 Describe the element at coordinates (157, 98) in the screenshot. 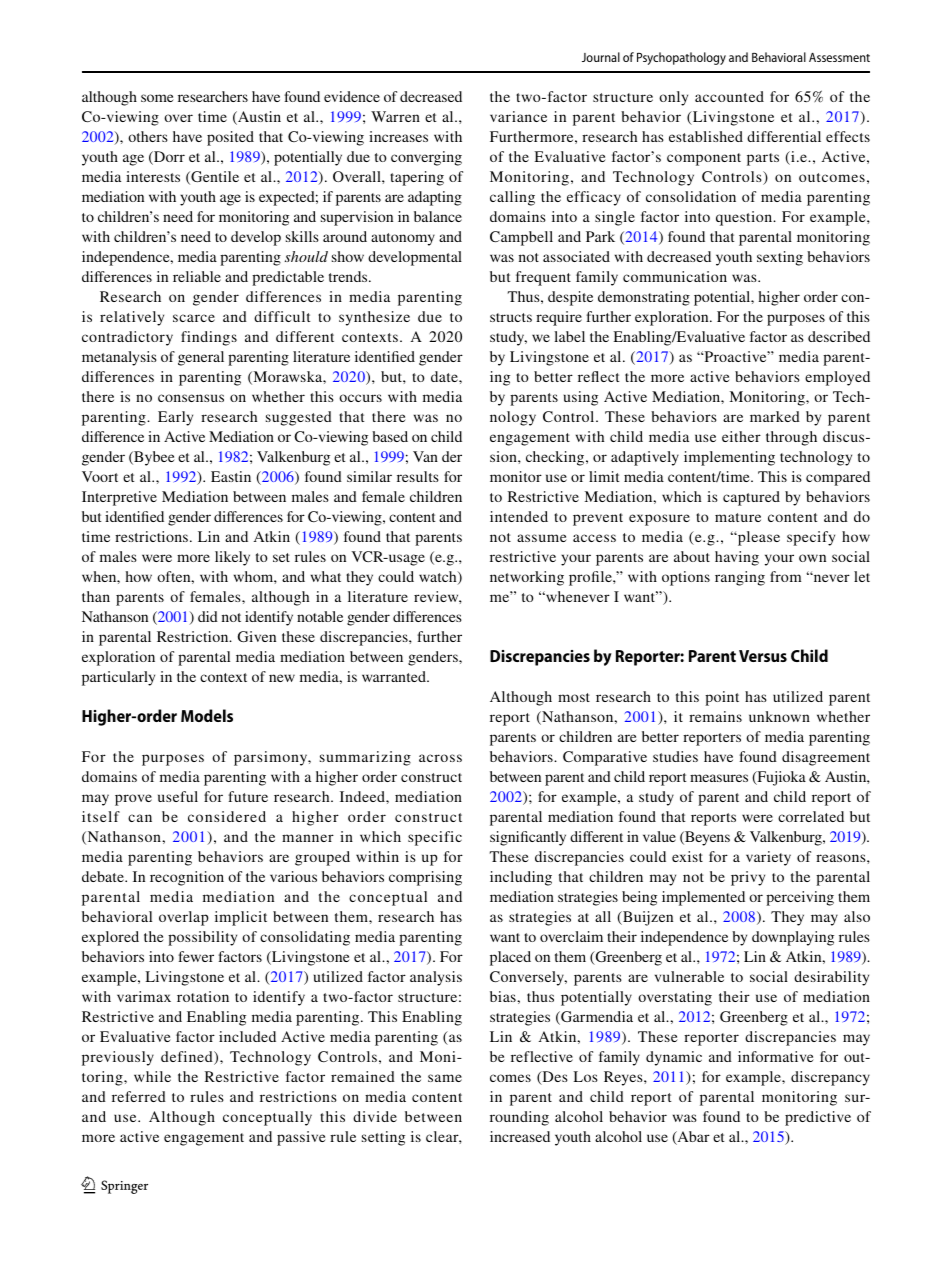

I see `some` at that location.
